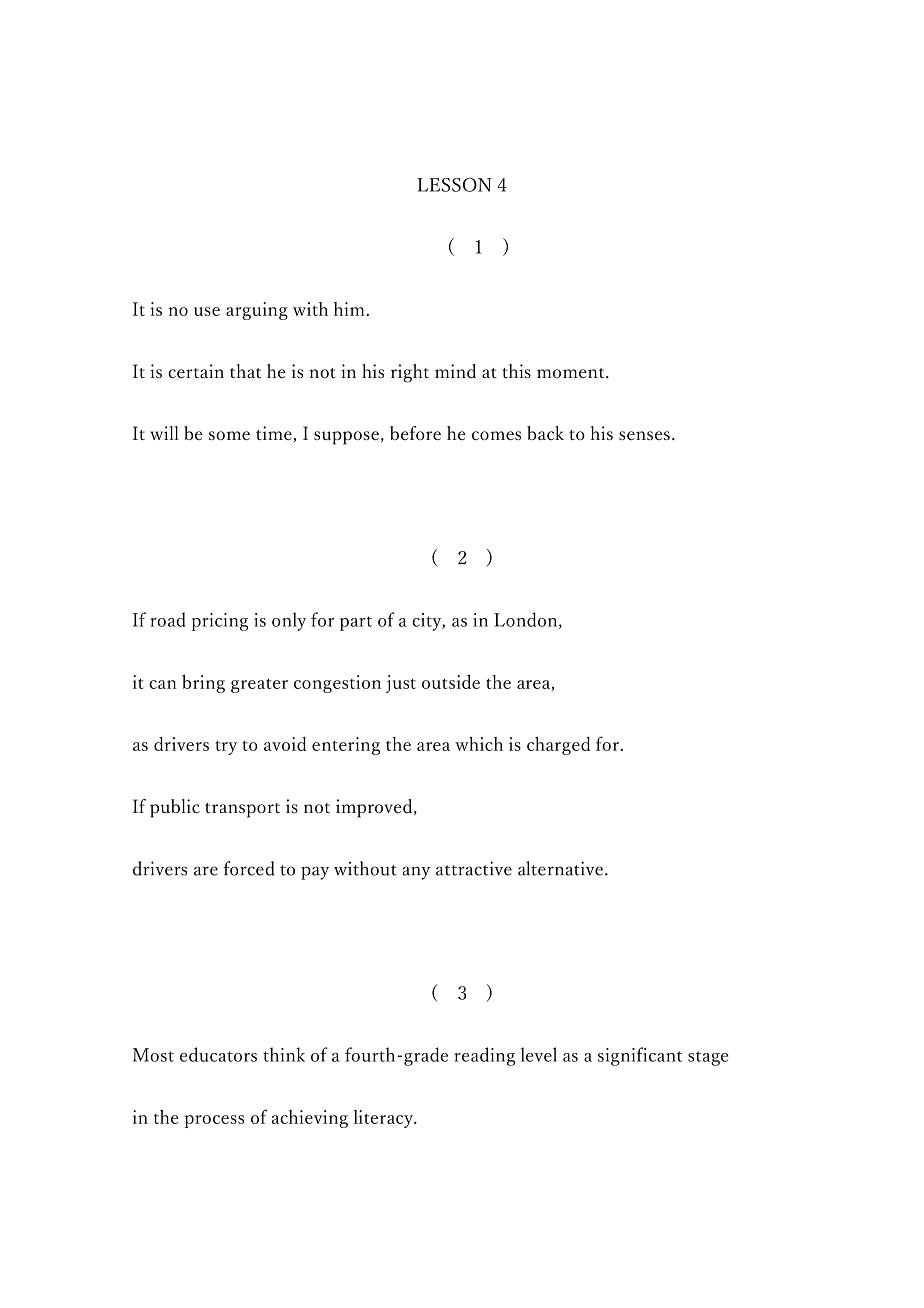 The height and width of the screenshot is (1308, 924). What do you see at coordinates (207, 311) in the screenshot?
I see `use` at bounding box center [207, 311].
